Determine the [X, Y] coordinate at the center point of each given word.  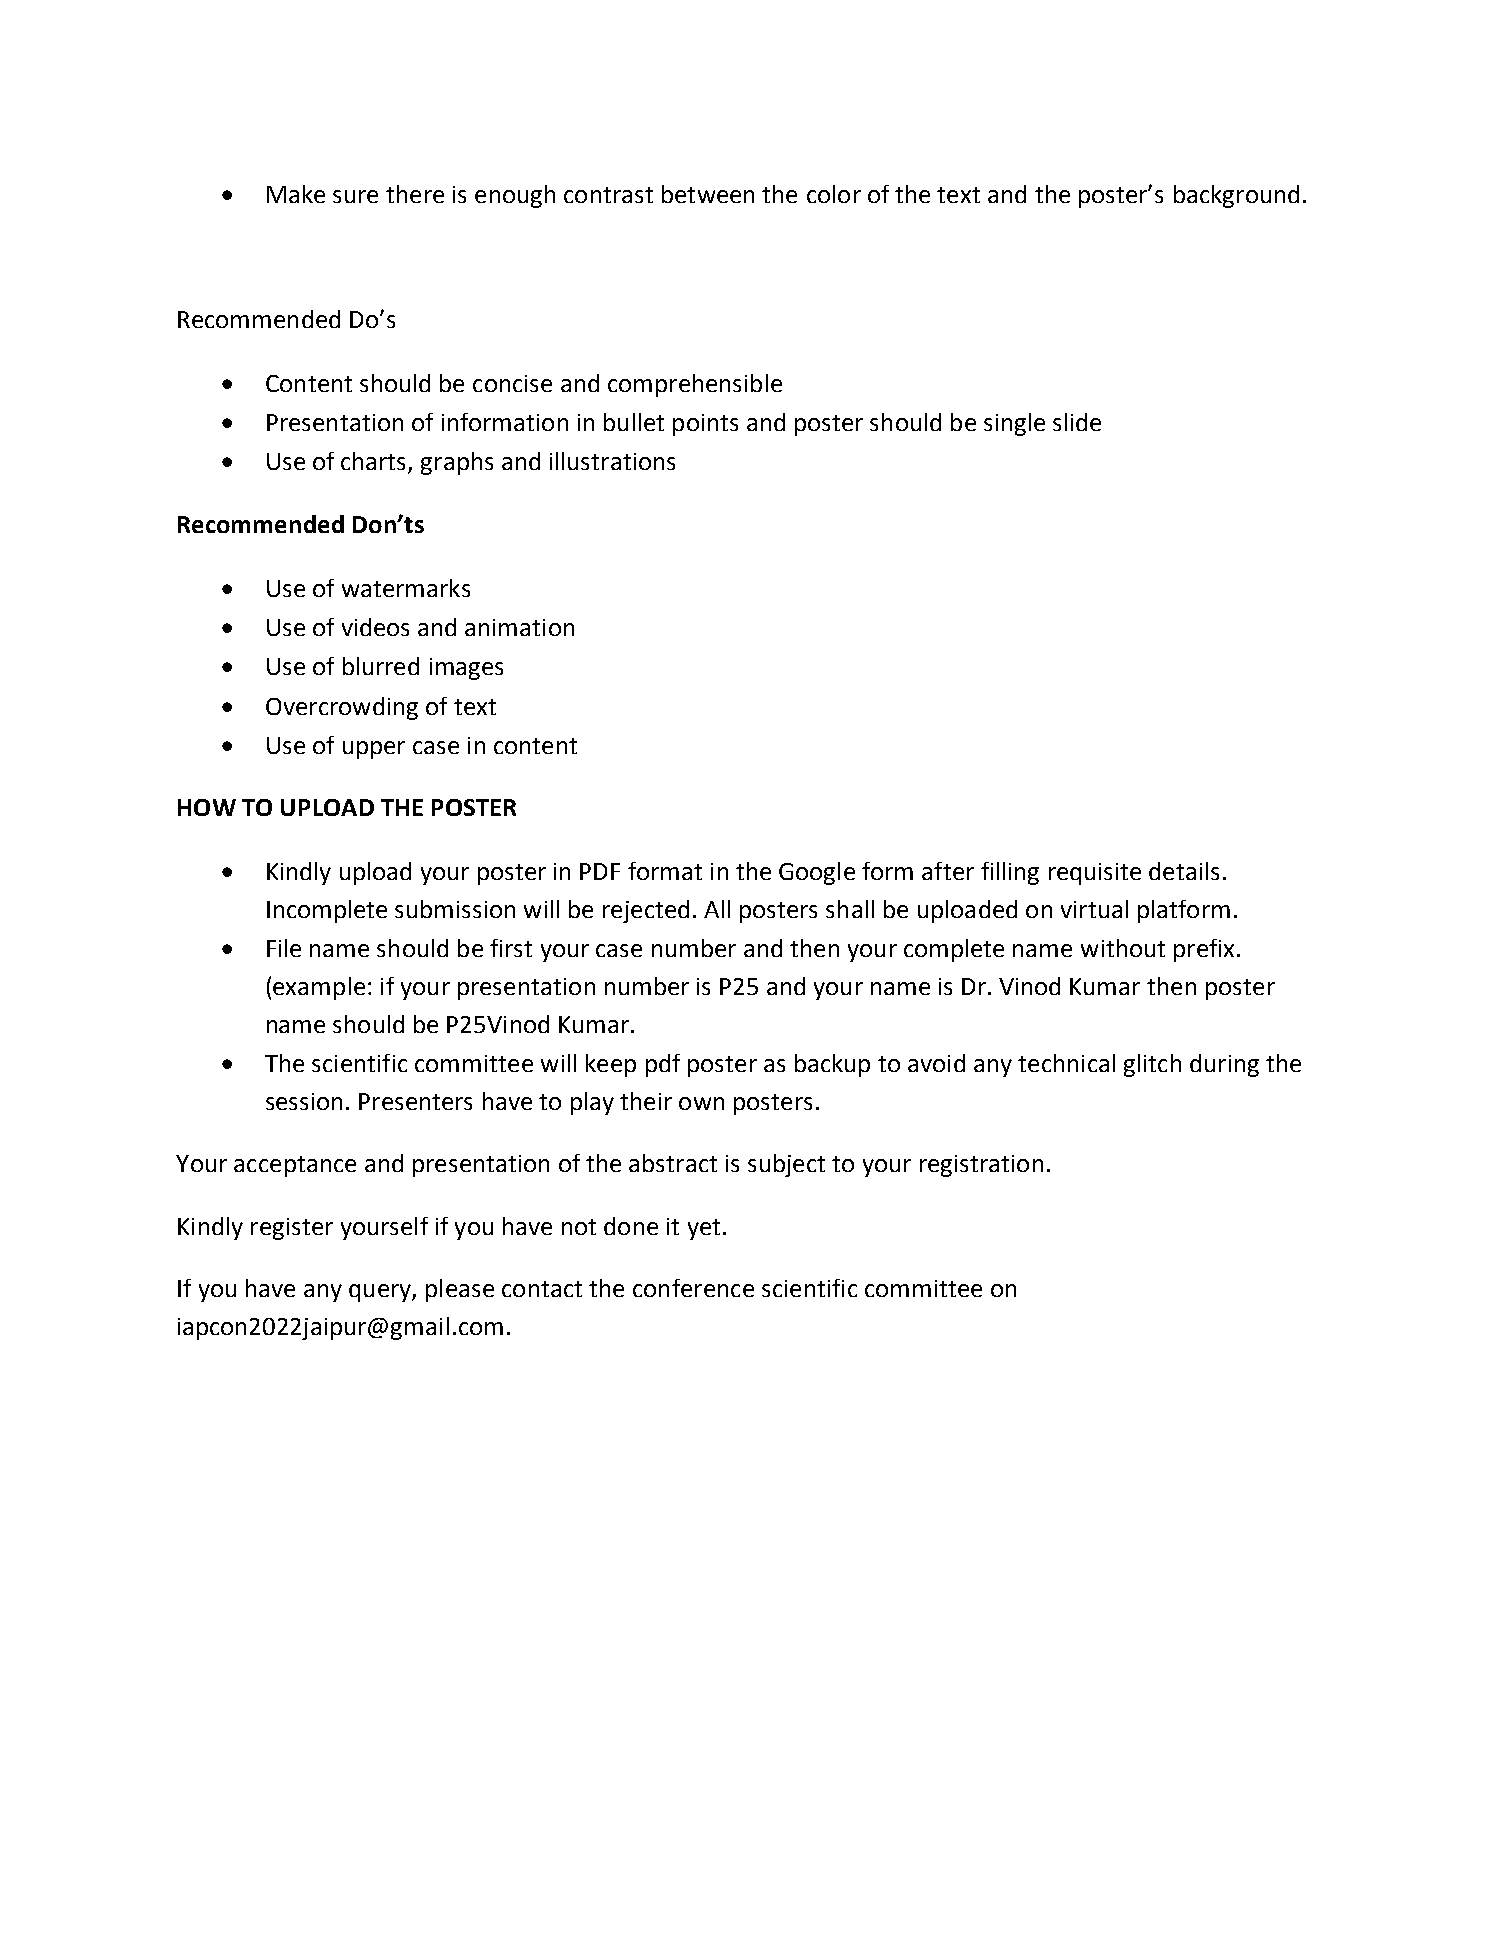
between [708, 194]
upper [374, 750]
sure [355, 196]
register [292, 1229]
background [1236, 196]
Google [817, 873]
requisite [1095, 874]
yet [704, 1229]
